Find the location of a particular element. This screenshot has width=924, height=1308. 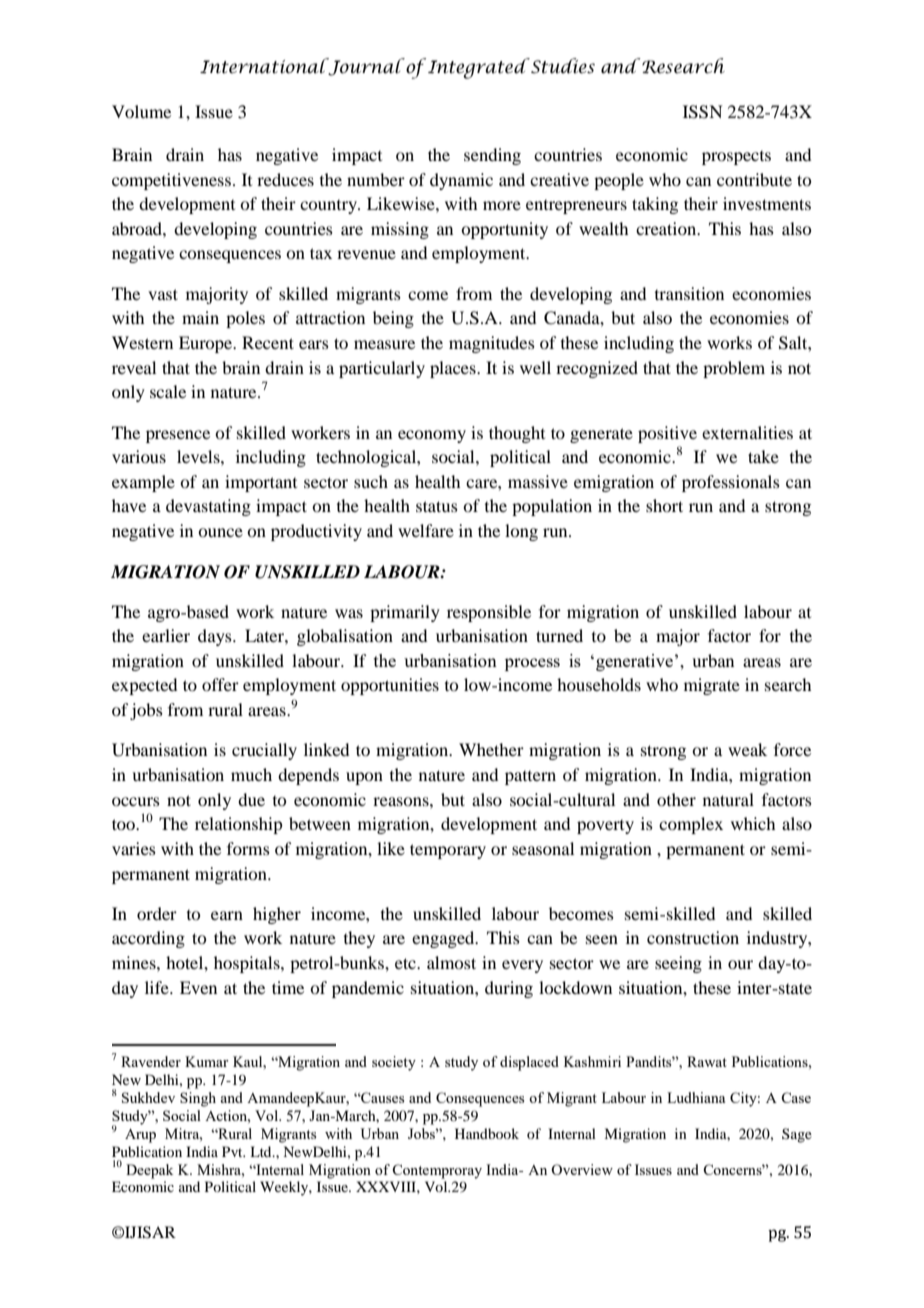

Volume is located at coordinates (141, 111).
